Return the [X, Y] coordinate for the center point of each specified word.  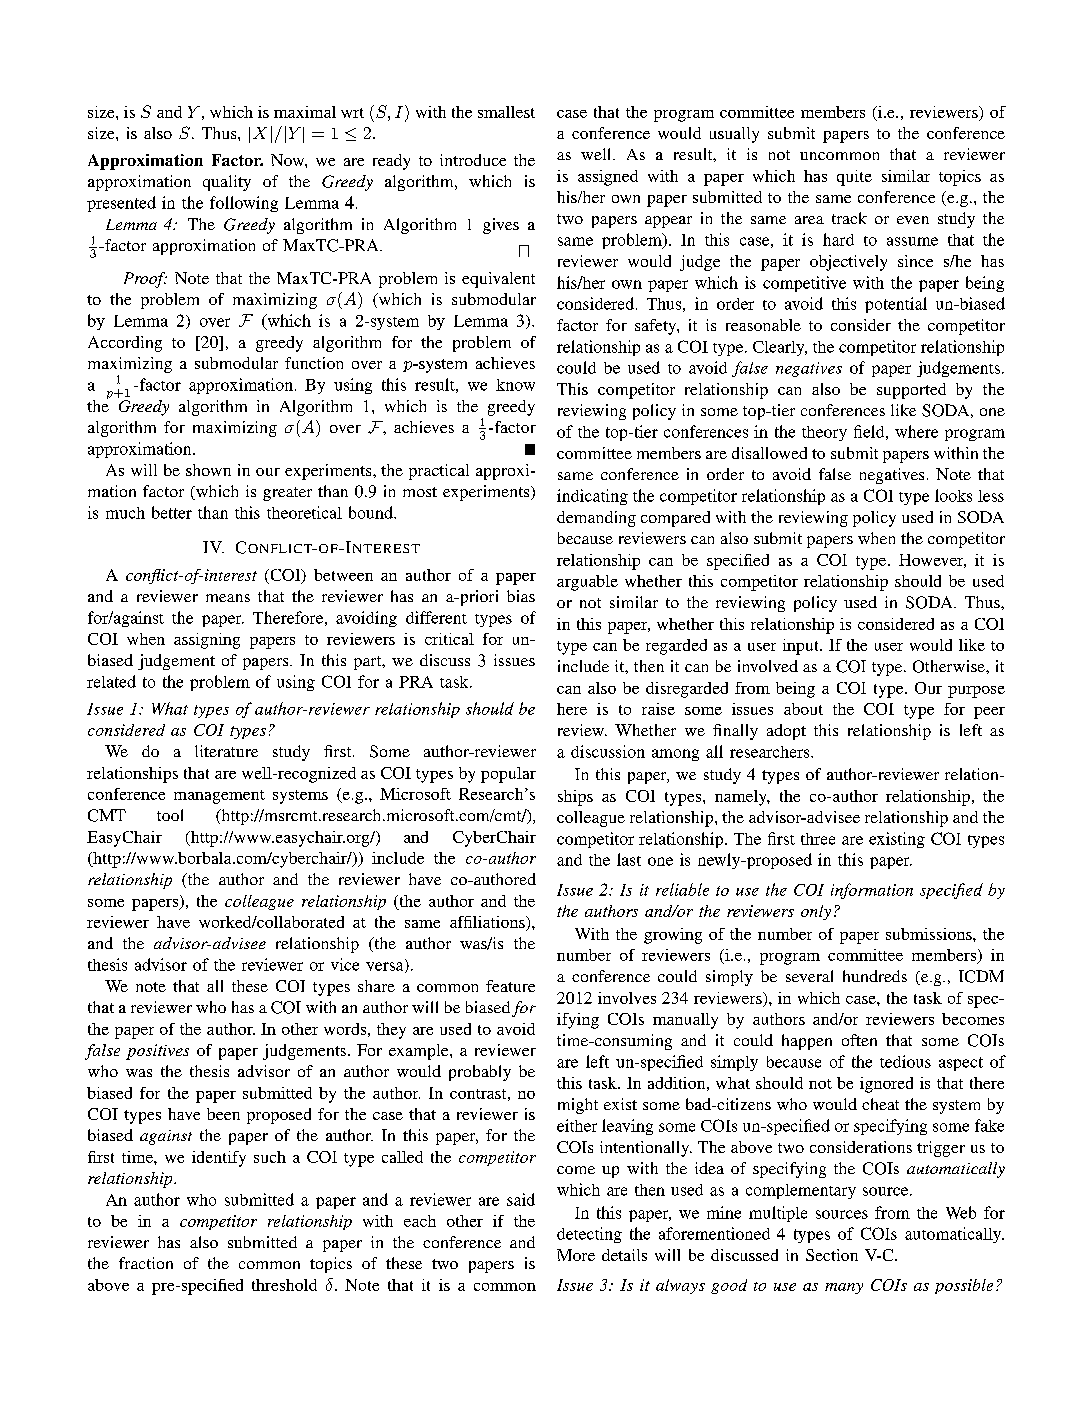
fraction [146, 1263]
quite [854, 178]
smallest [506, 112]
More [576, 1255]
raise [658, 709]
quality [227, 183]
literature [226, 751]
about [803, 709]
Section [832, 1255]
